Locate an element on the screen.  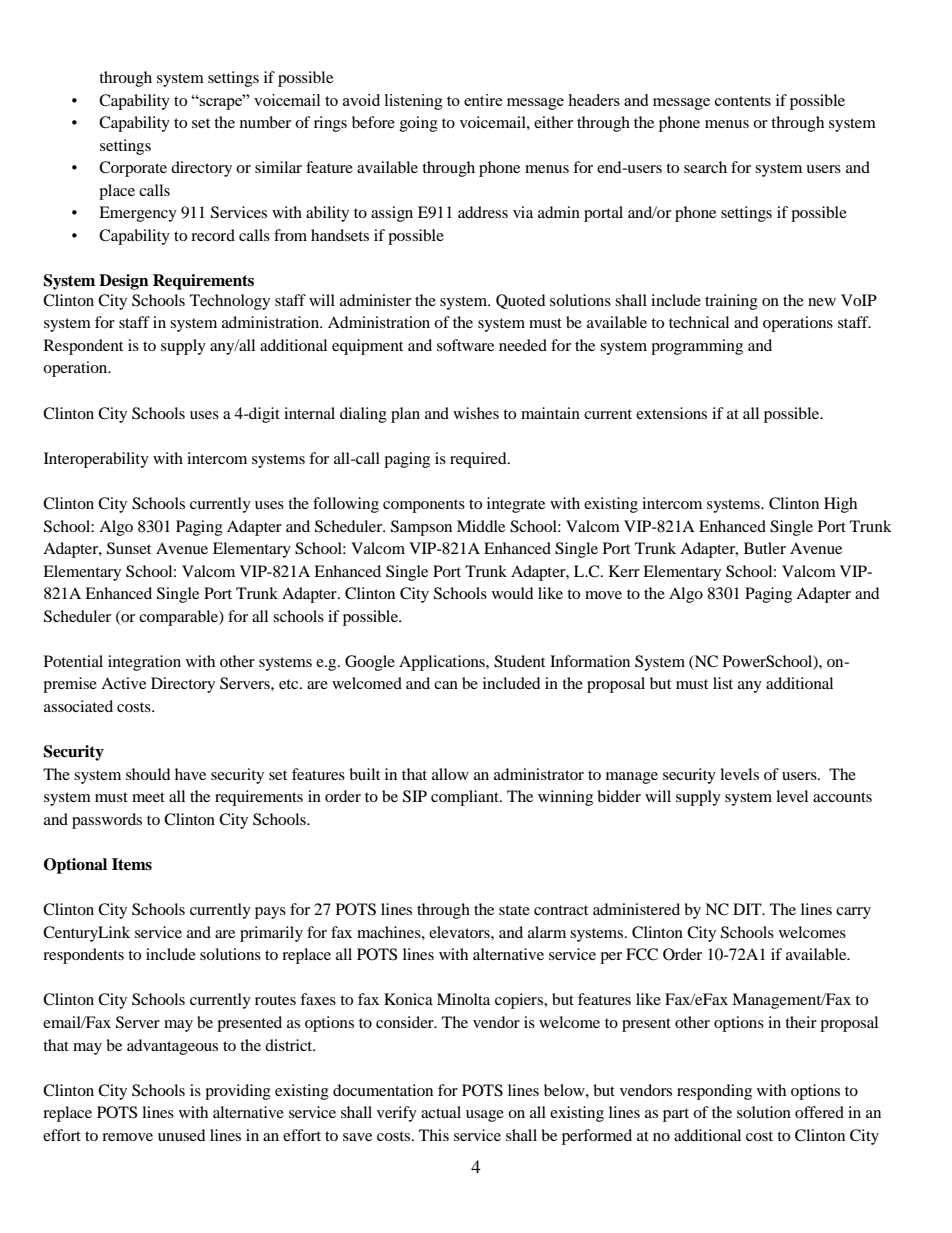
going is located at coordinates (419, 124).
